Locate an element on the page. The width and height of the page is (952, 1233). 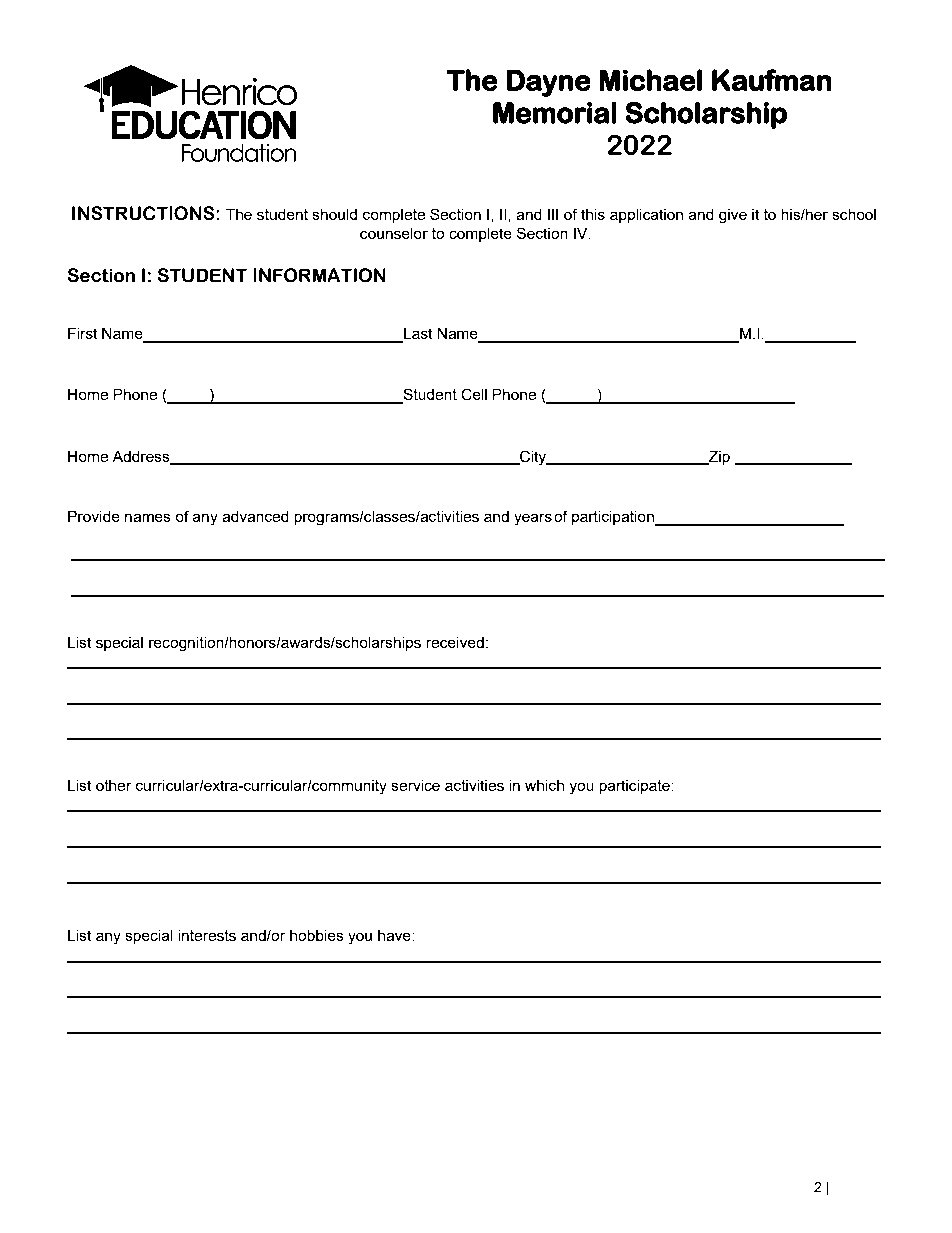
counselor is located at coordinates (394, 233).
